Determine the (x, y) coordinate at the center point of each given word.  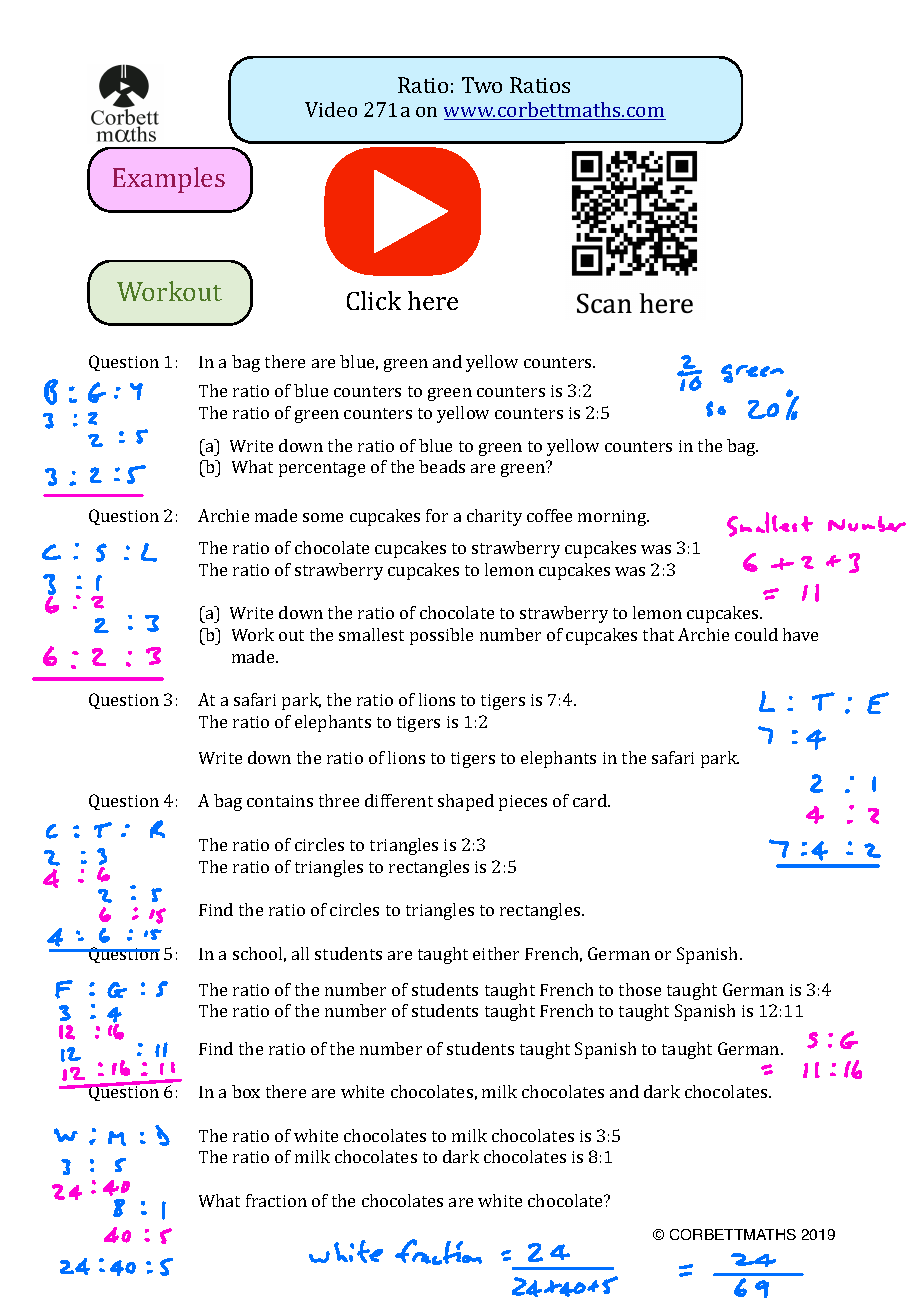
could (756, 634)
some (323, 517)
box (246, 1091)
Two (482, 85)
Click (374, 300)
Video (331, 109)
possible (441, 636)
